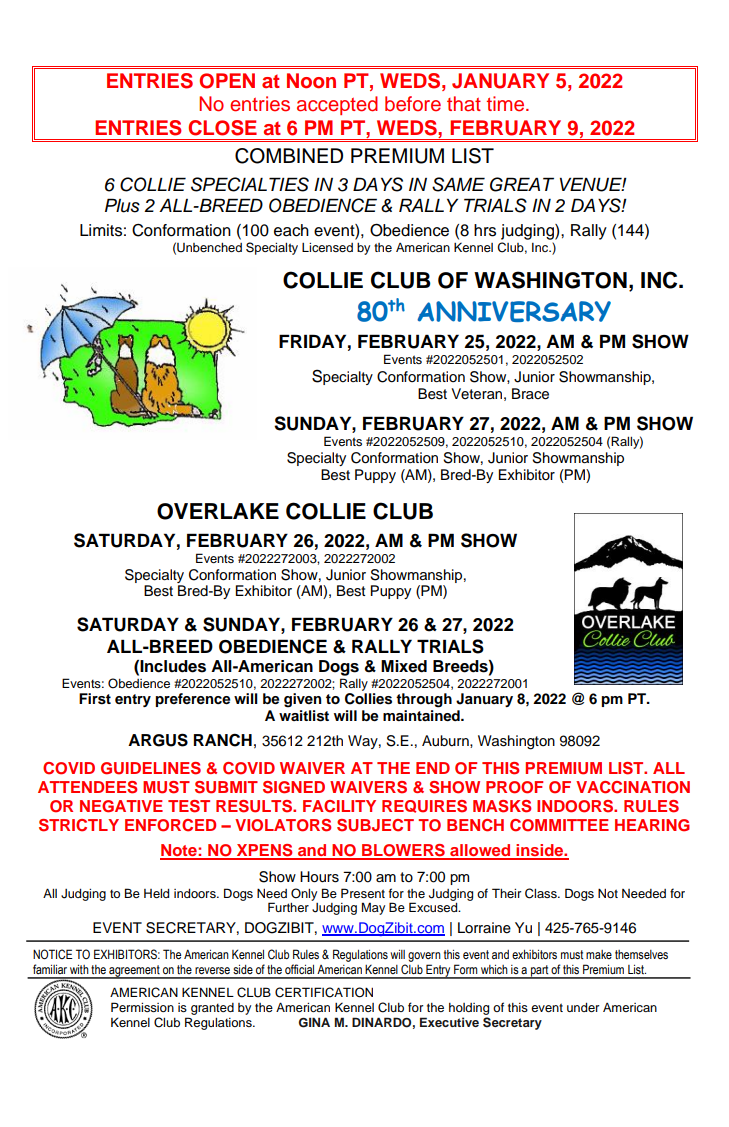 The height and width of the document is (1127, 729). What do you see at coordinates (507, 104) in the document?
I see `time` at bounding box center [507, 104].
